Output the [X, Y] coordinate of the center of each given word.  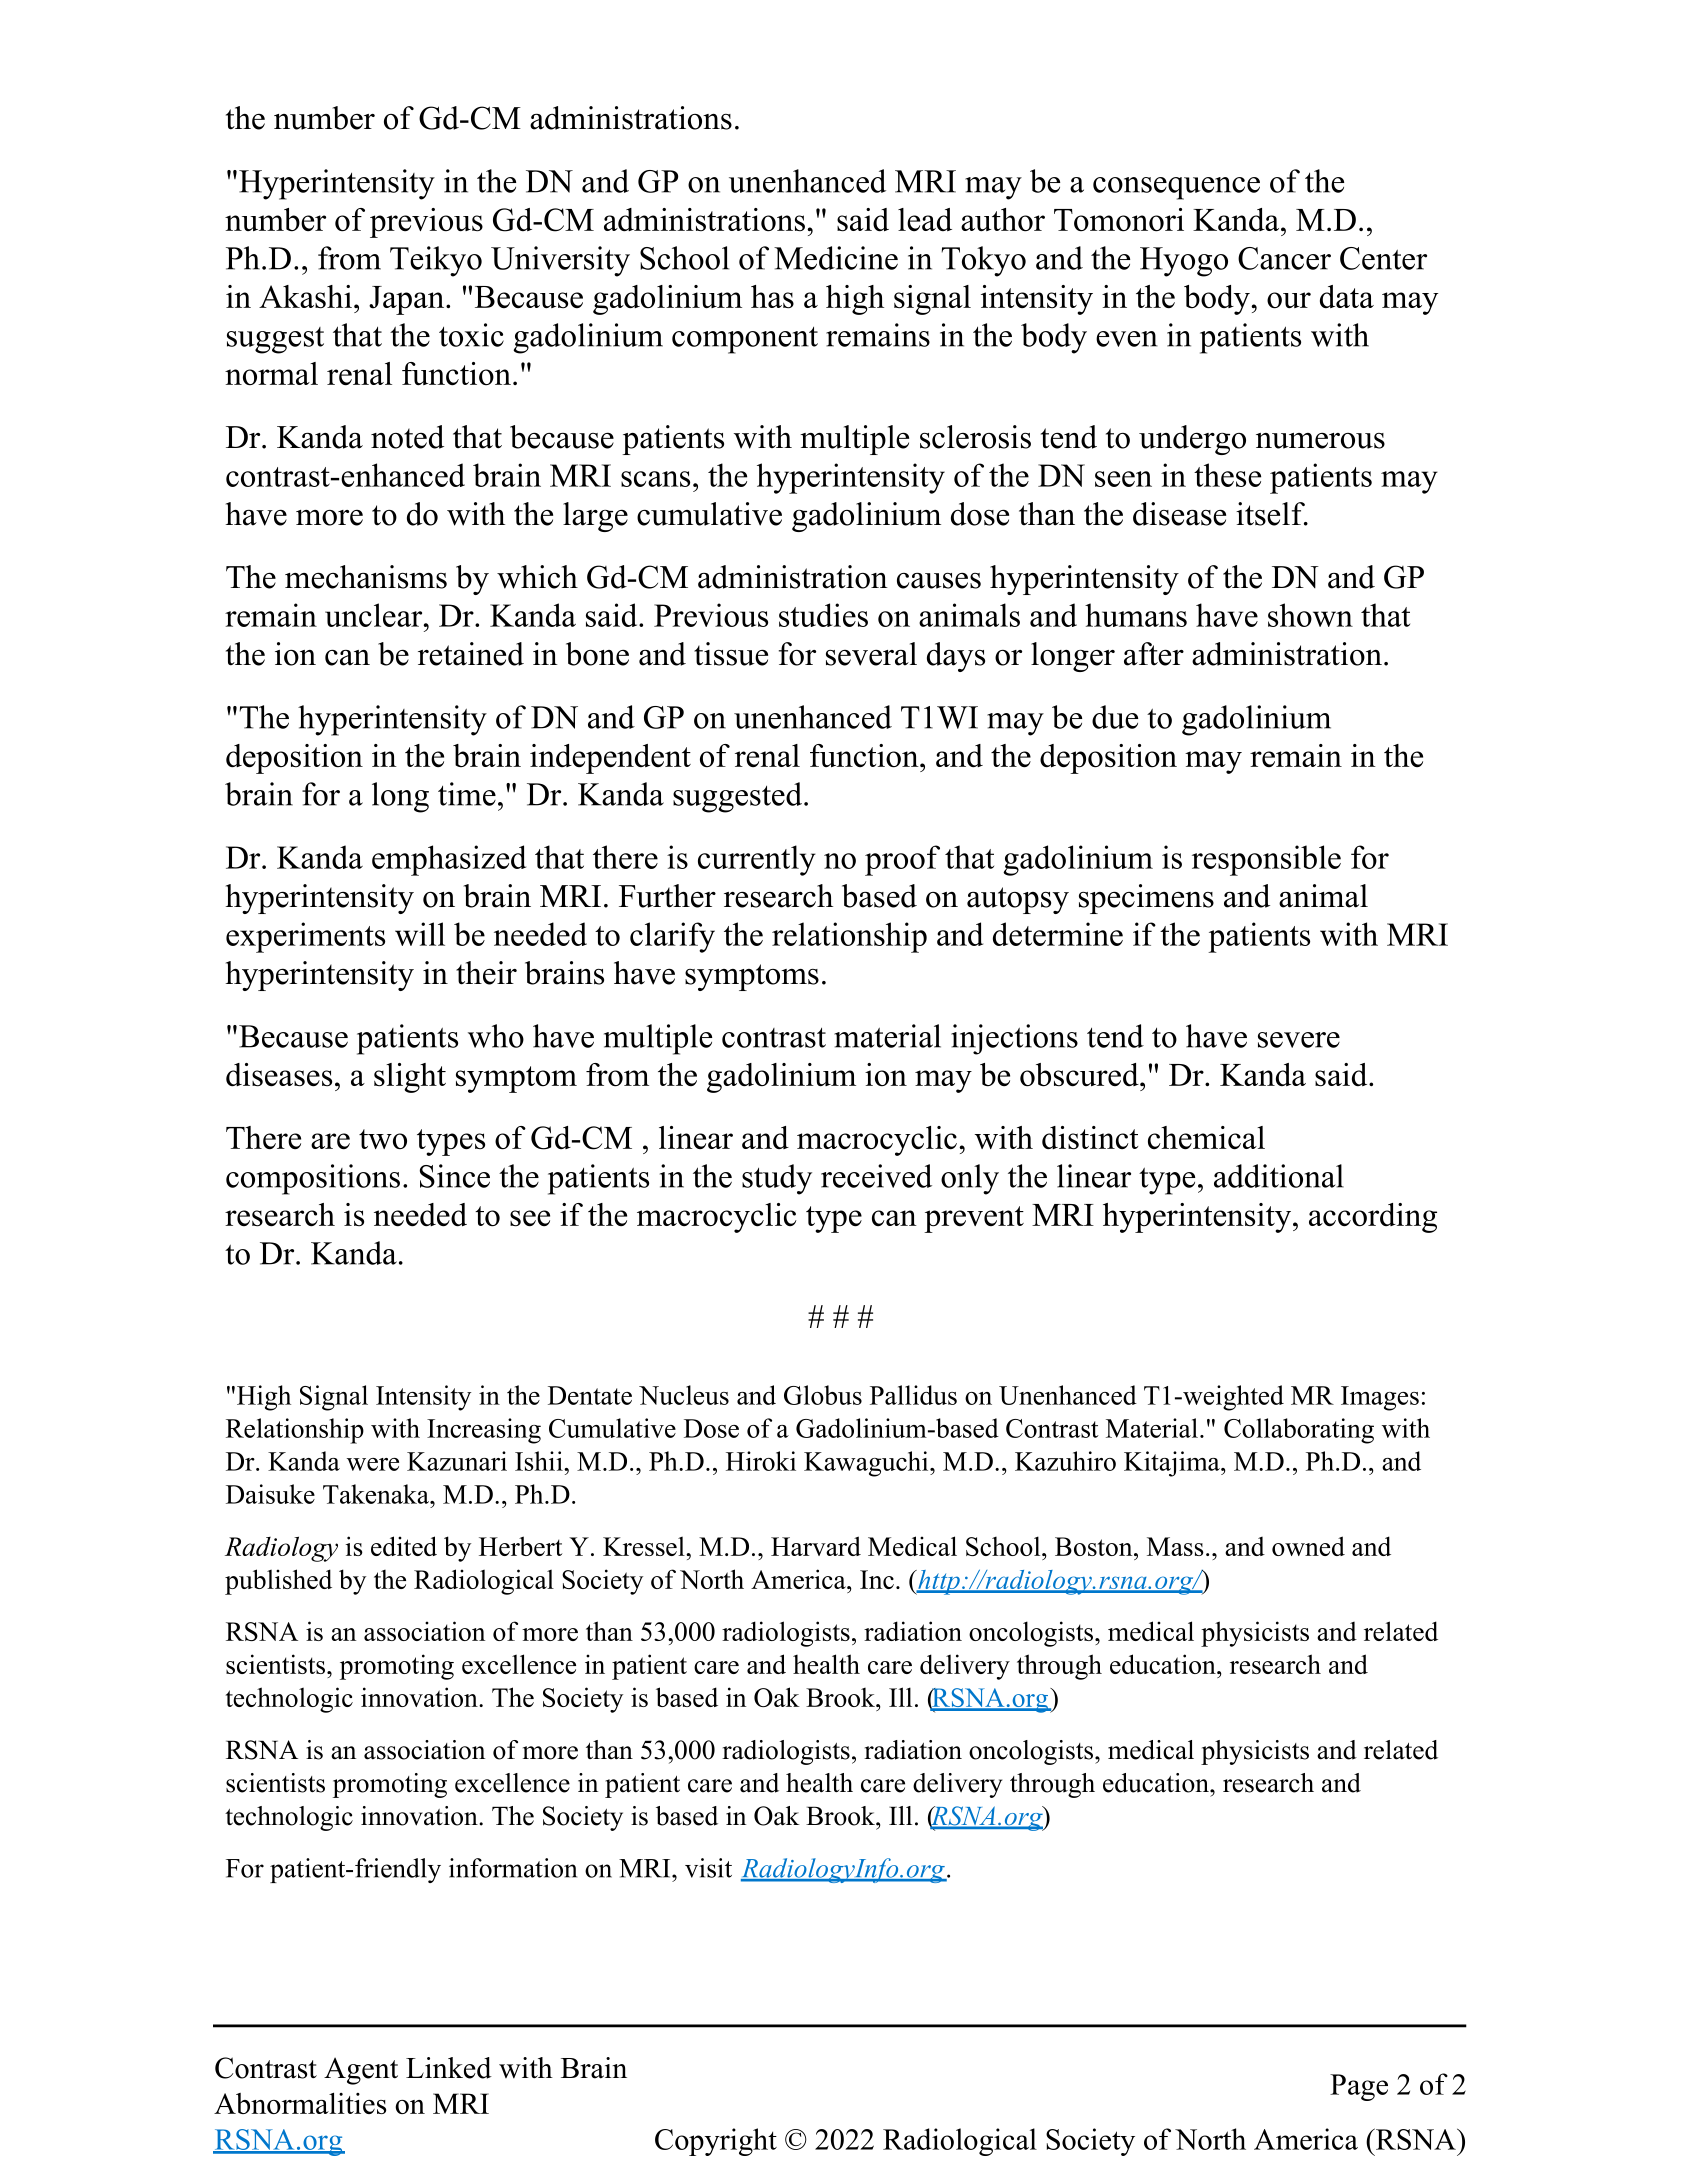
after [1154, 654]
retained [471, 654]
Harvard [816, 1546]
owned [1308, 1546]
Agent [361, 2071]
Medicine [836, 258]
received [876, 1176]
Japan [408, 300]
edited [404, 1546]
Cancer [1284, 258]
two [383, 1139]
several [871, 654]
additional [1279, 1176]
